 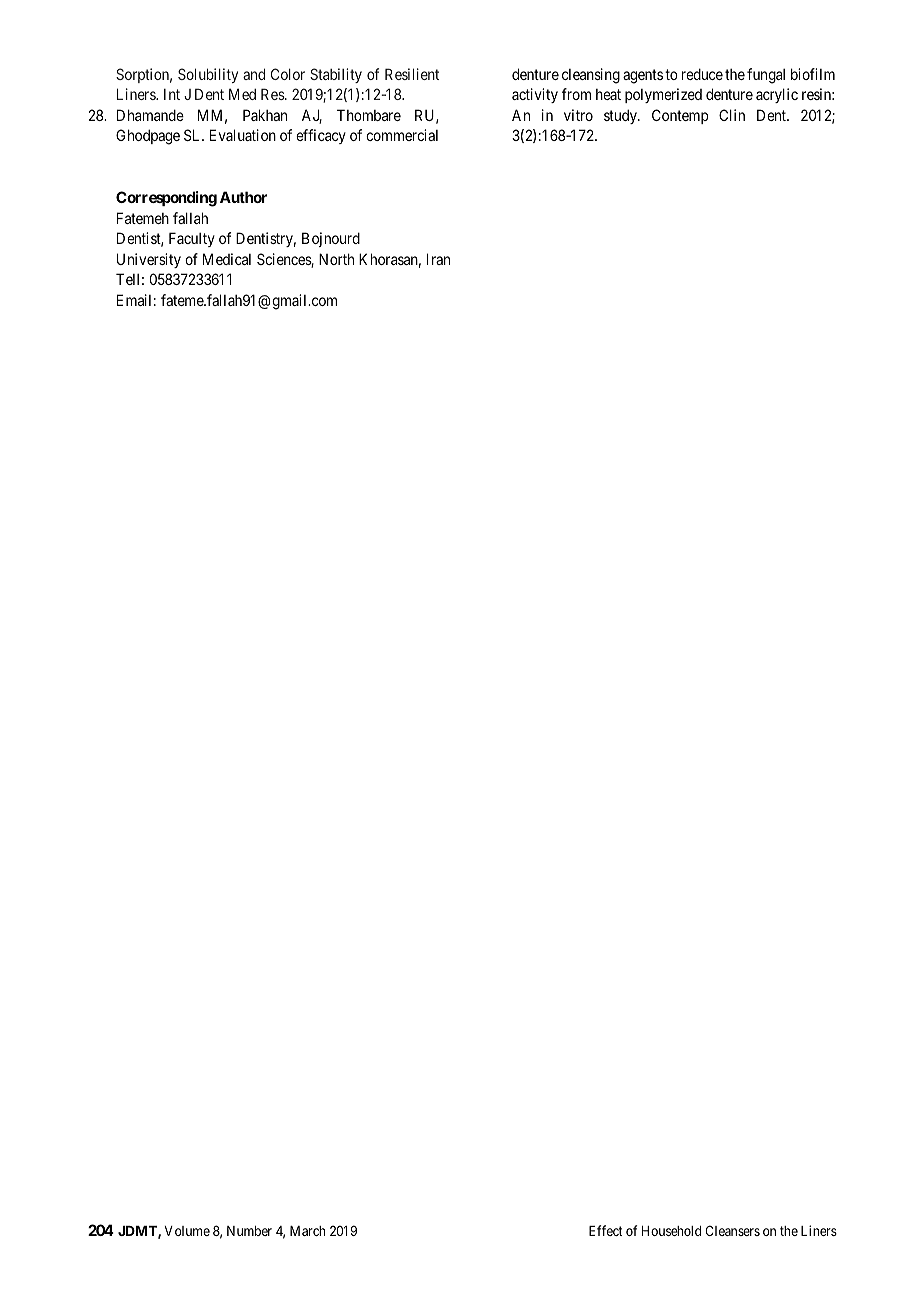 I want to click on vitro, so click(x=578, y=115).
